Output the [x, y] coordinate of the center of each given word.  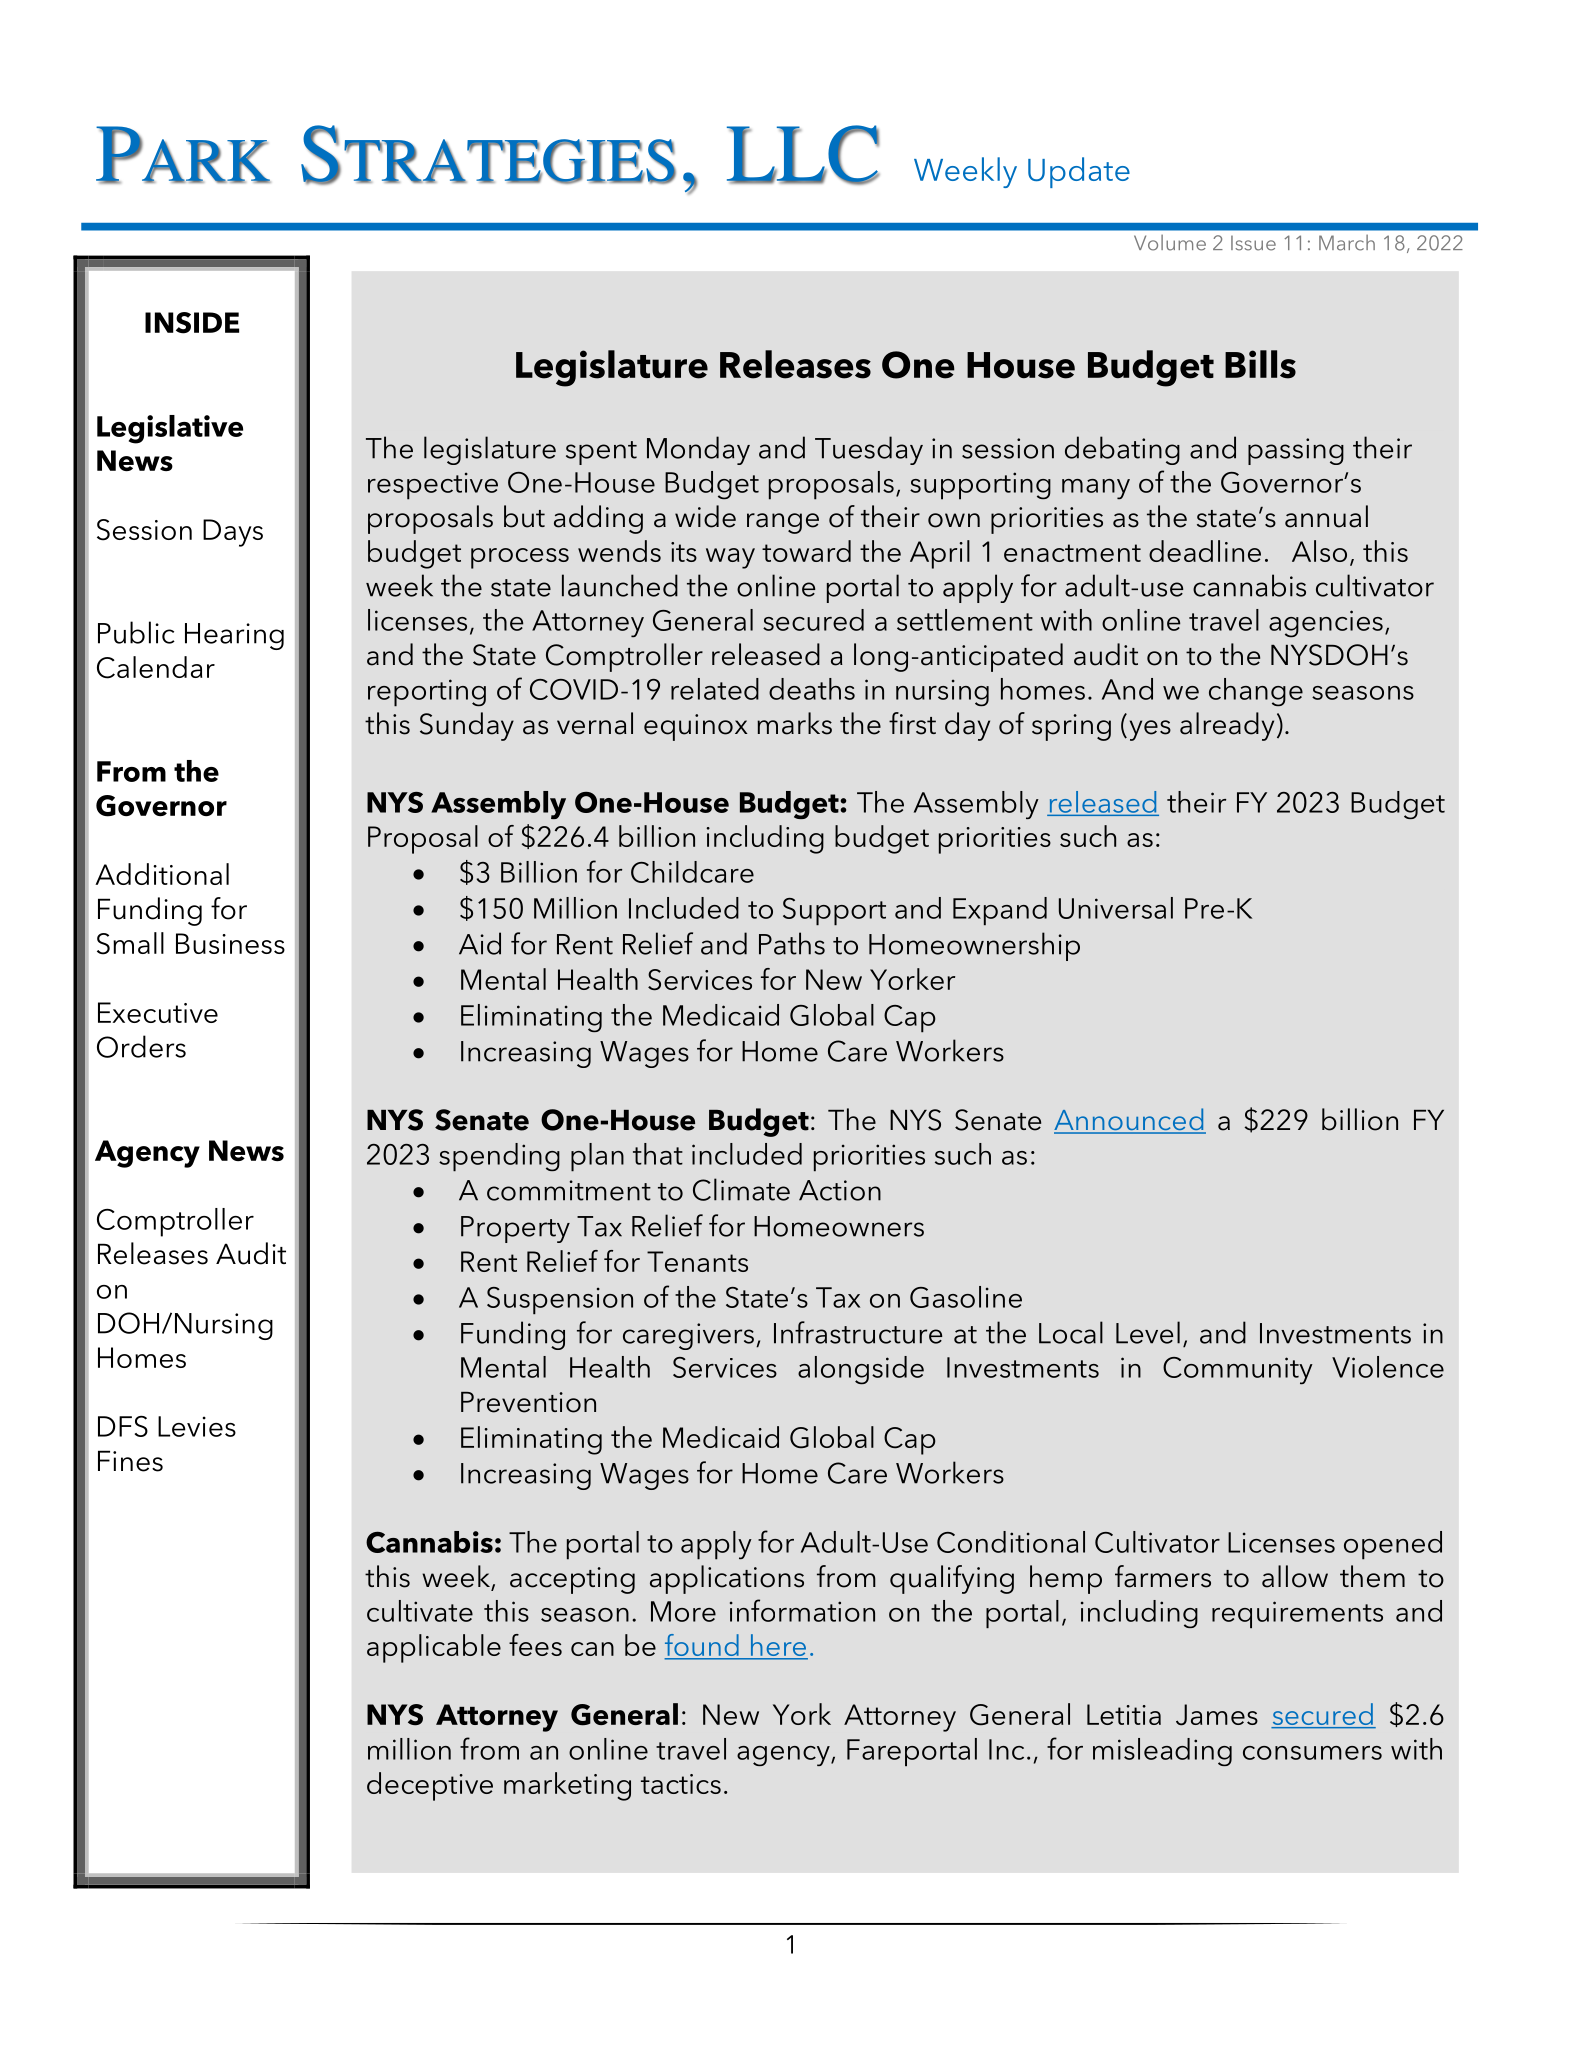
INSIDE [192, 323]
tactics [681, 1784]
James [1217, 1715]
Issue [1253, 243]
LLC [803, 154]
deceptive [430, 1786]
